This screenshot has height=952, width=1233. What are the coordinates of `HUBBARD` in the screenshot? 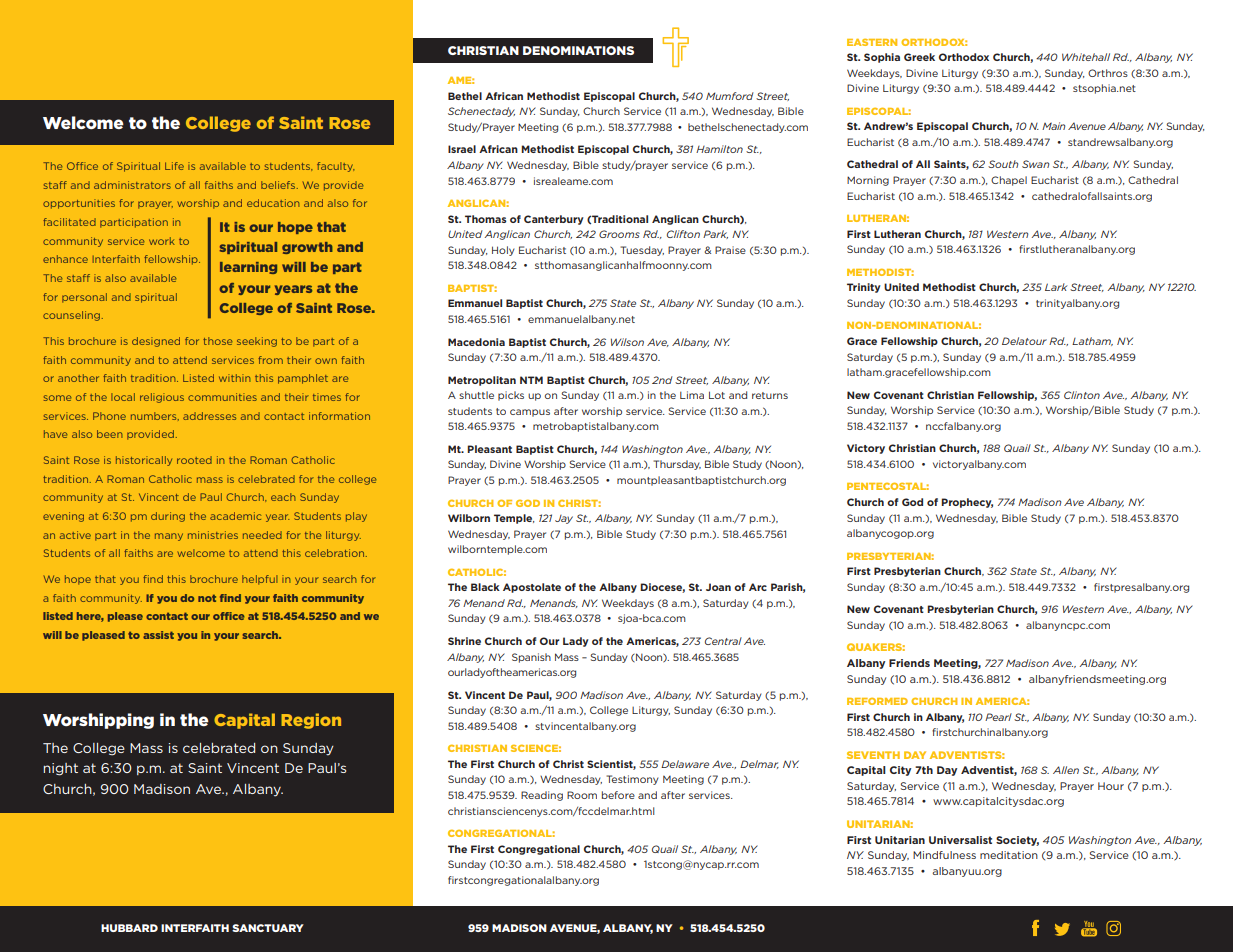 It's located at (129, 928).
